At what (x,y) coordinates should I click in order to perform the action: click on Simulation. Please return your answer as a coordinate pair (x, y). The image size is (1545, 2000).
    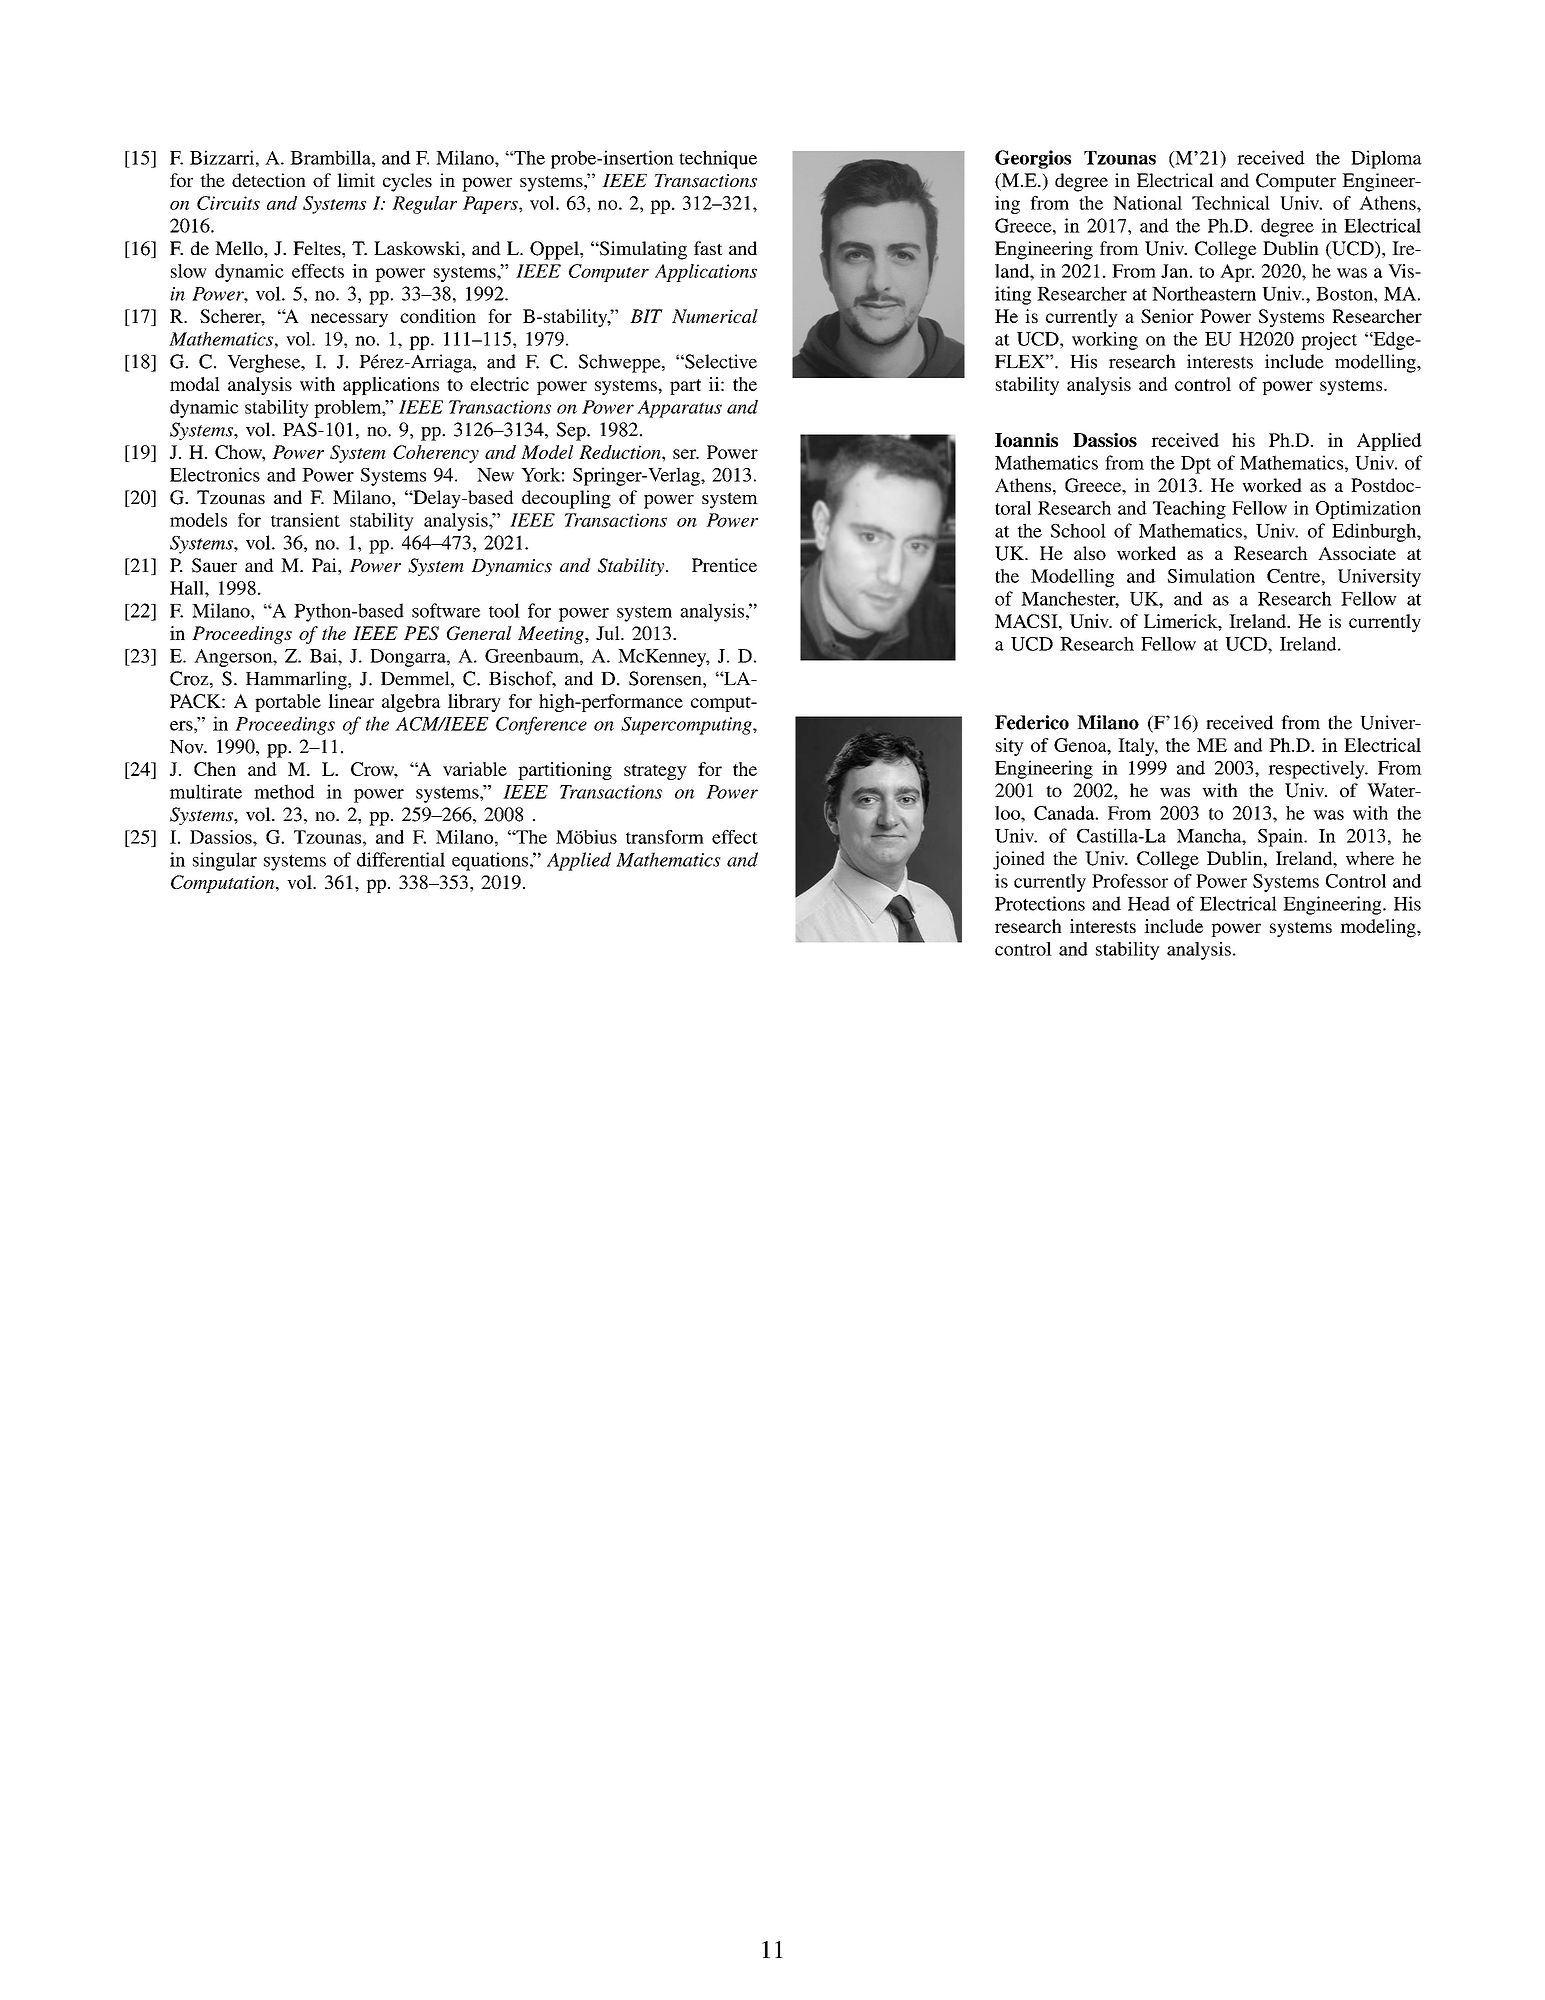
    Looking at the image, I should click on (1211, 576).
